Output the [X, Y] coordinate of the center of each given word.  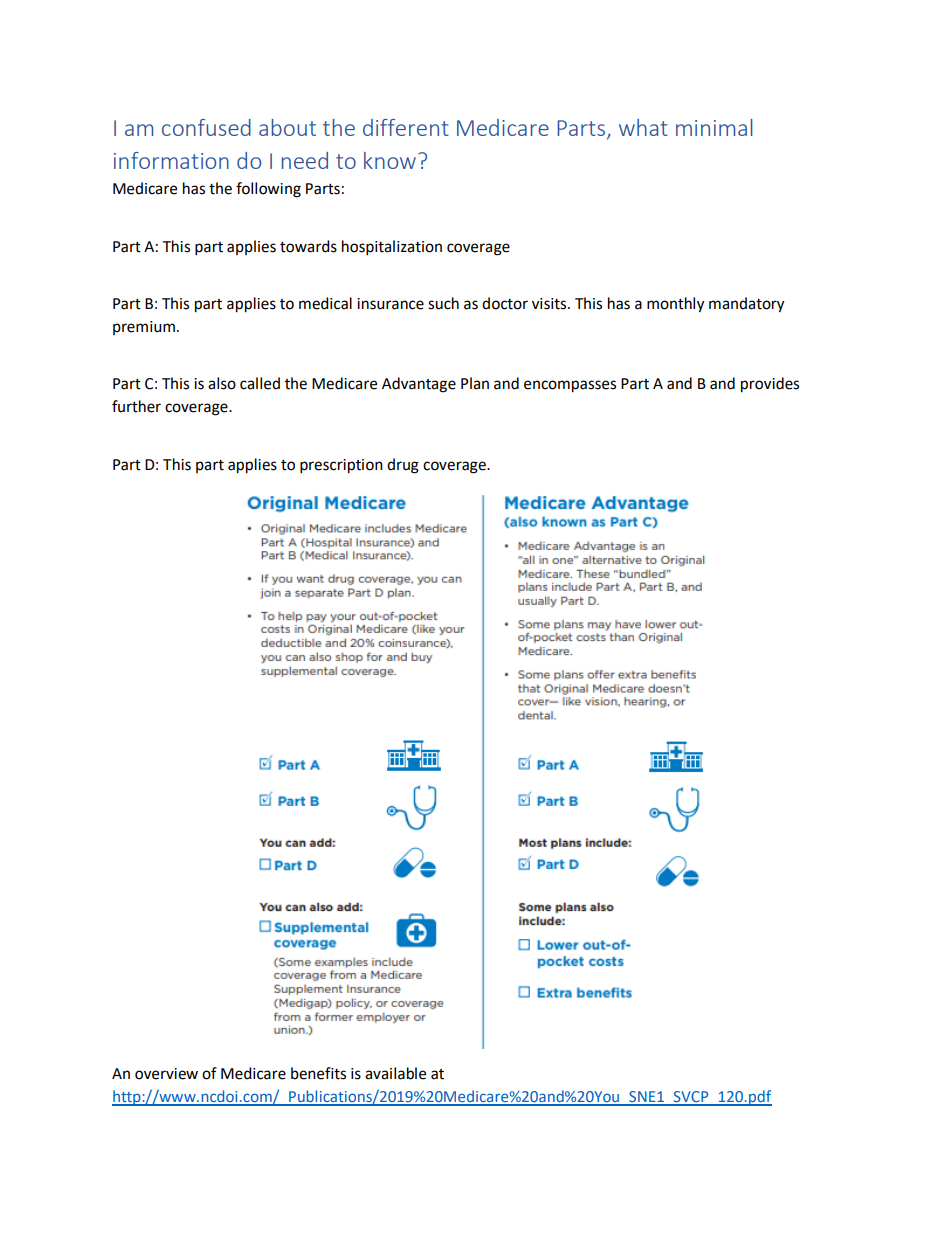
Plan [475, 383]
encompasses [570, 386]
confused [206, 127]
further [136, 406]
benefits [318, 1073]
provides [770, 385]
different [406, 127]
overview [166, 1074]
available [395, 1073]
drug [403, 466]
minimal [714, 127]
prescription [341, 466]
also [222, 383]
